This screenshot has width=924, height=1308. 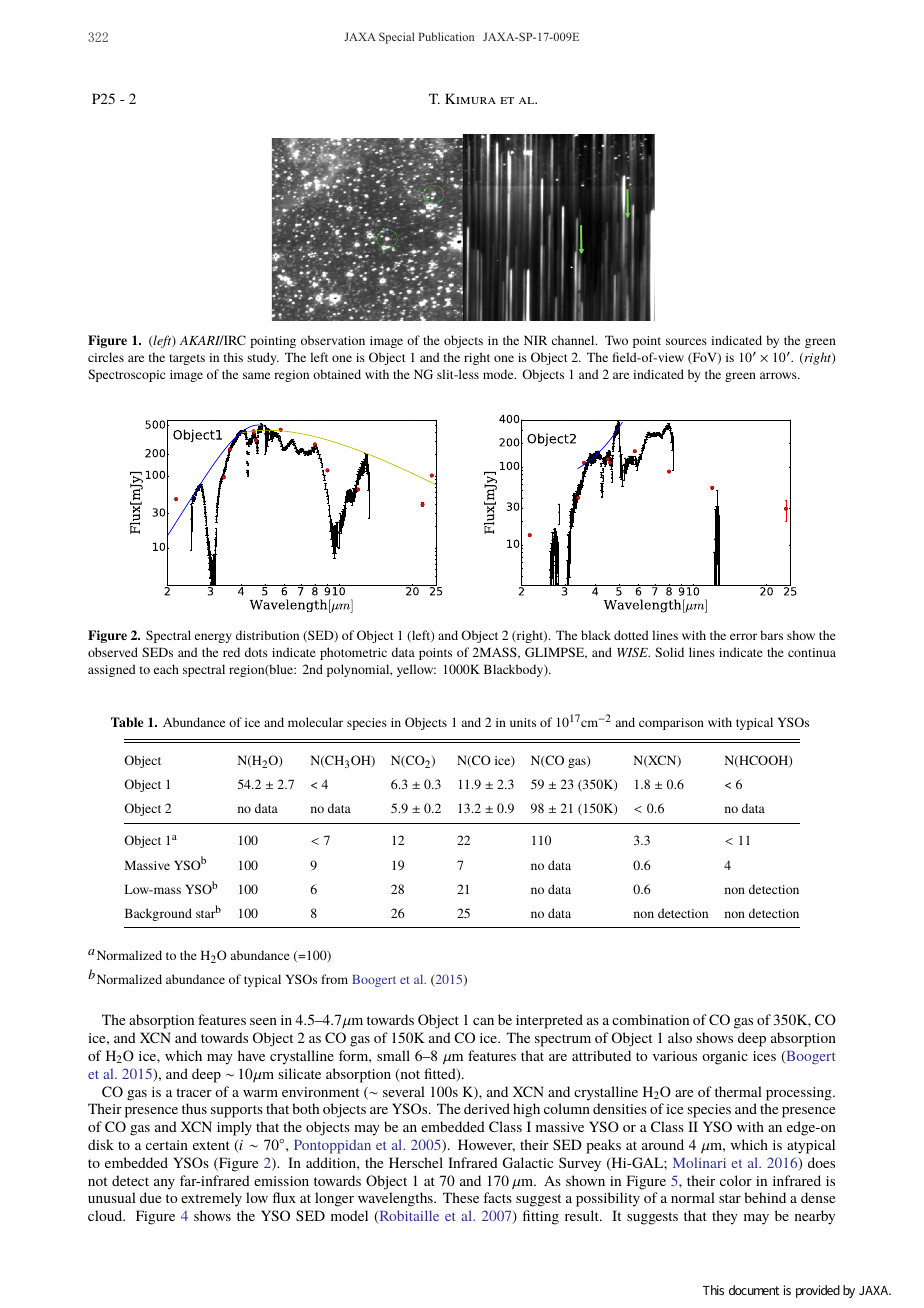 I want to click on extremely, so click(x=211, y=1199).
